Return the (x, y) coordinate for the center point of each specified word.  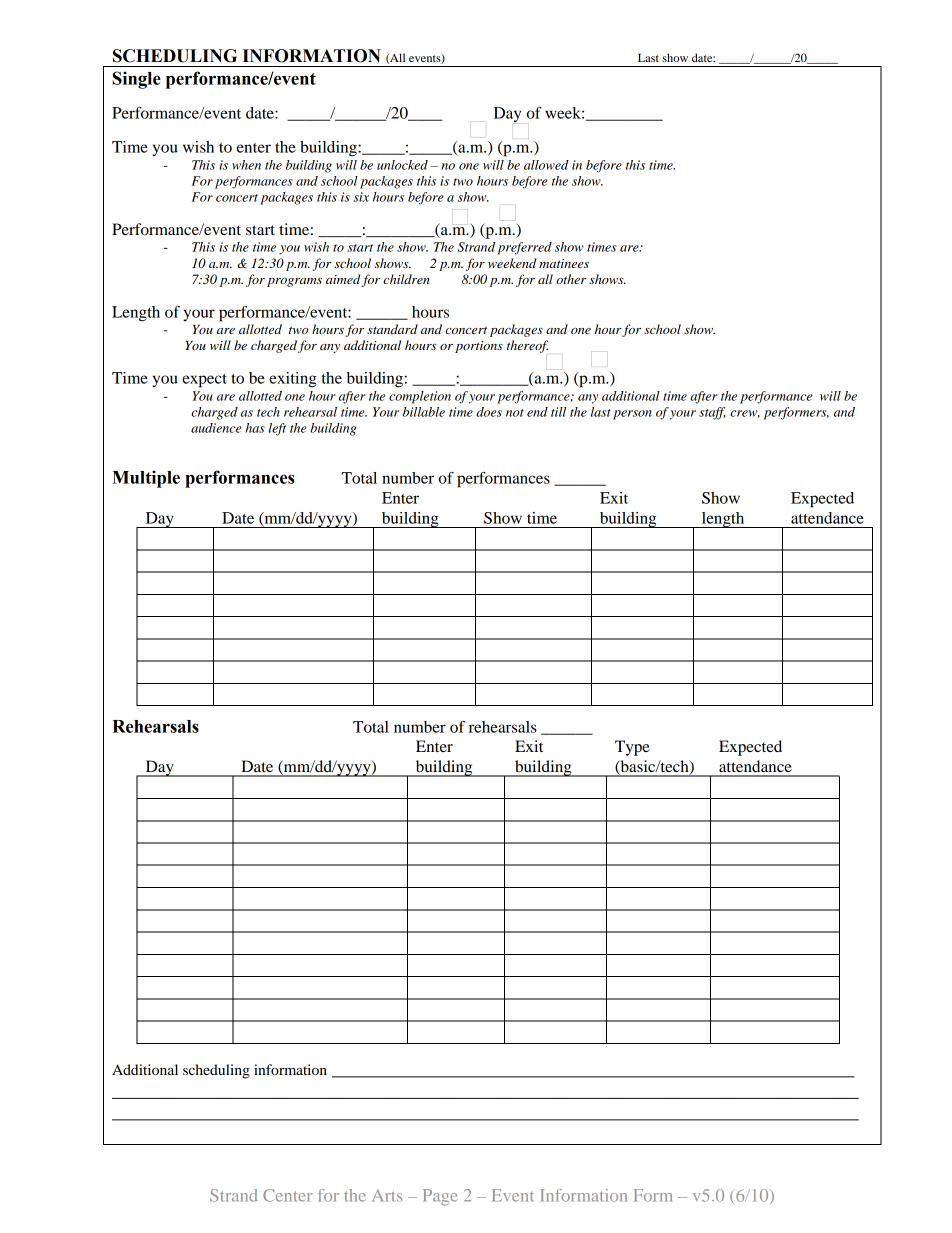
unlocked (402, 165)
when (246, 165)
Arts (387, 1195)
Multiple (146, 479)
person (632, 415)
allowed (546, 165)
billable (424, 412)
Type (632, 748)
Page (440, 1197)
